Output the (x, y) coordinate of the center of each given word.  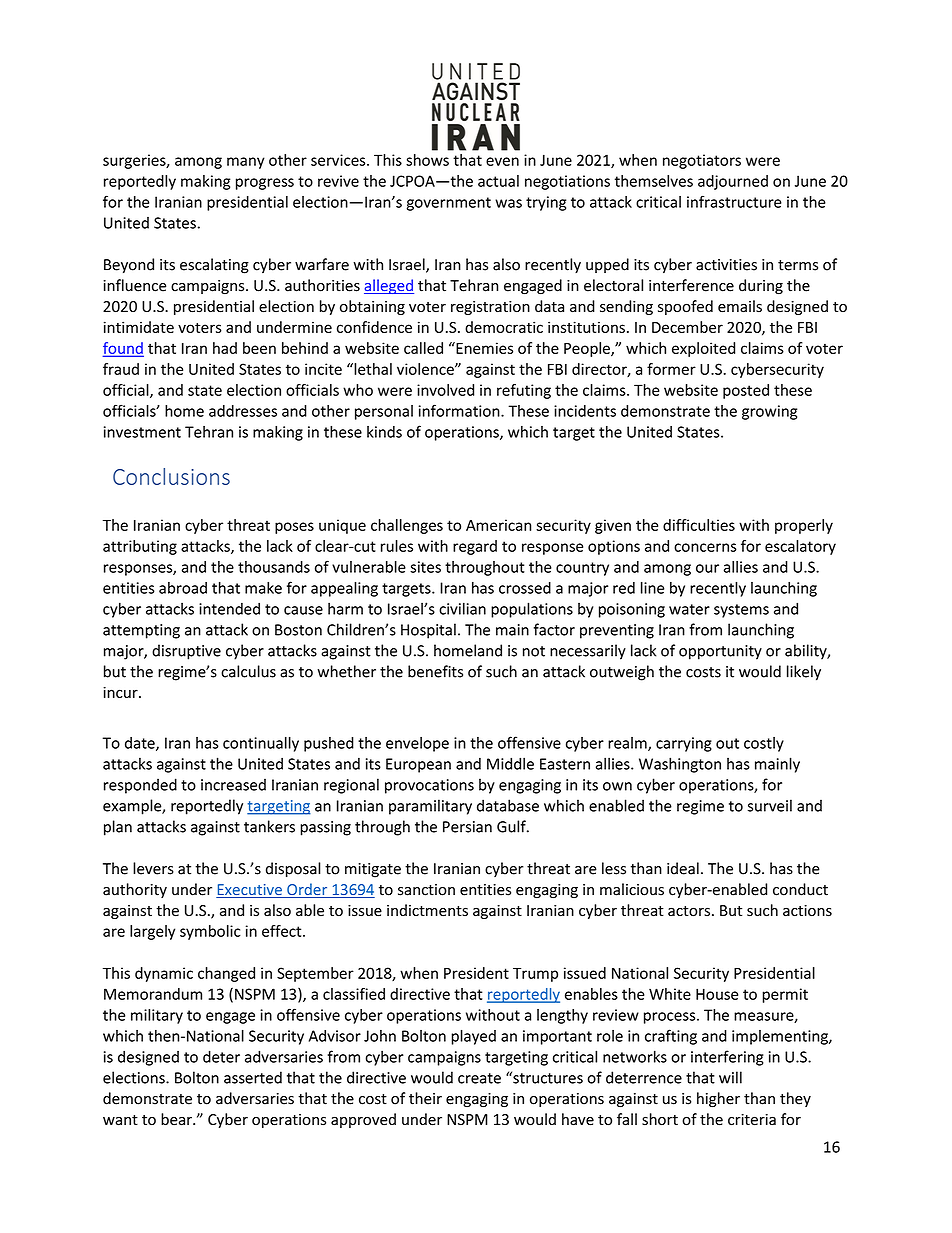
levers (153, 868)
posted (746, 391)
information (460, 410)
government (449, 204)
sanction (426, 890)
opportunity (720, 652)
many (246, 163)
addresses (243, 411)
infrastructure (734, 201)
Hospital (428, 631)
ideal (683, 868)
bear (177, 1119)
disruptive (186, 652)
